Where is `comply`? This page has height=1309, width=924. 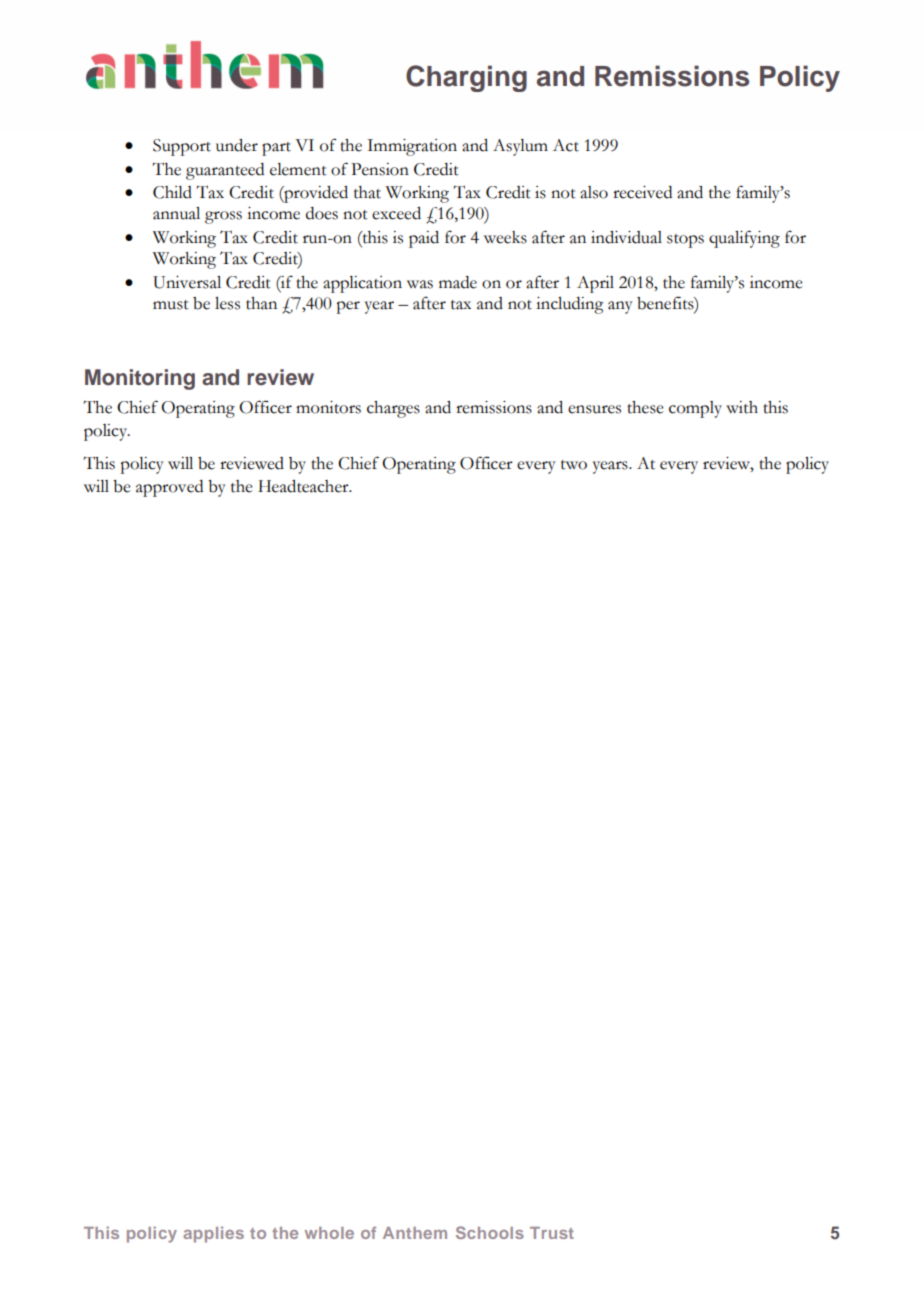 comply is located at coordinates (695, 409).
